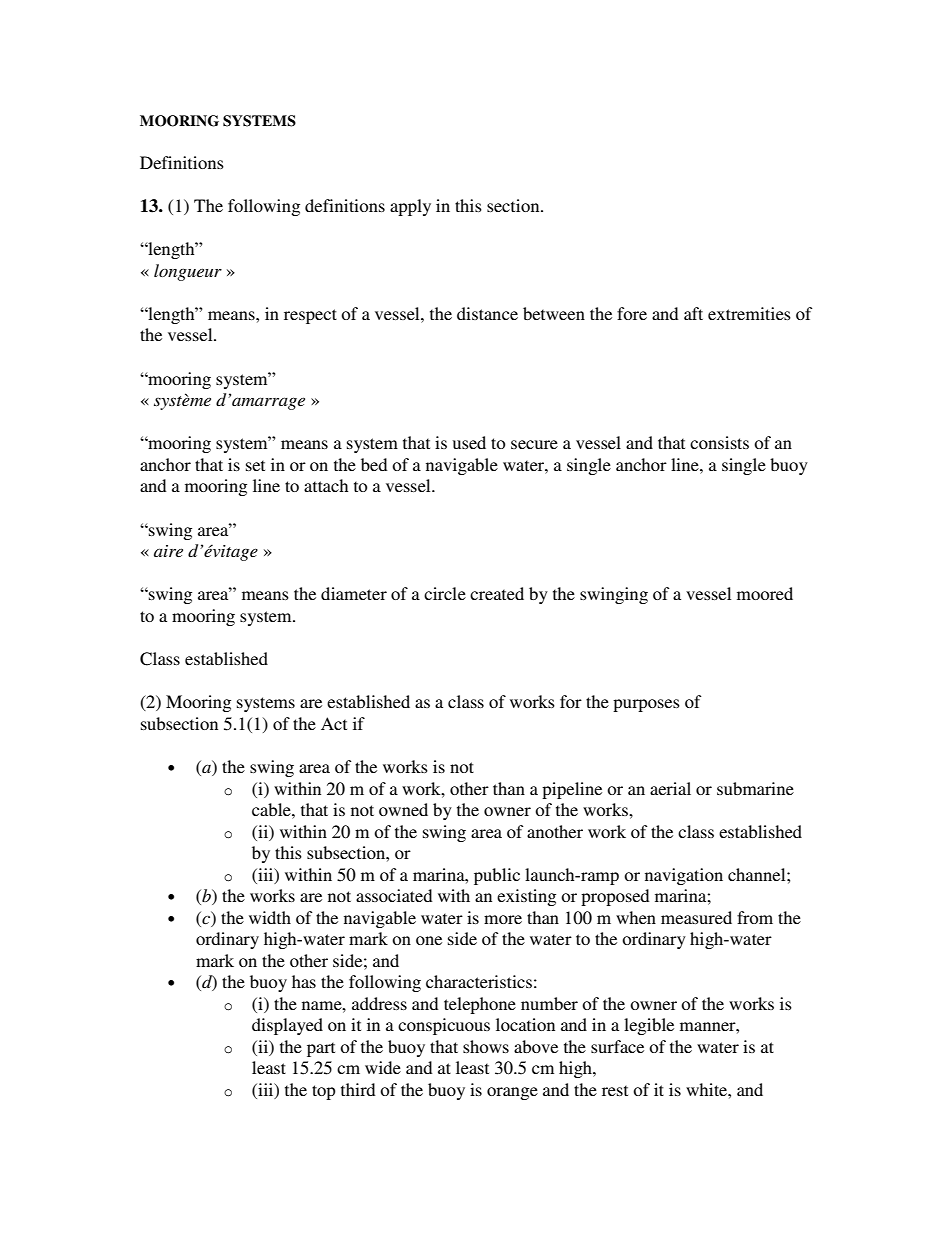 The height and width of the document is (1233, 952). What do you see at coordinates (410, 207) in the document?
I see `apply` at bounding box center [410, 207].
